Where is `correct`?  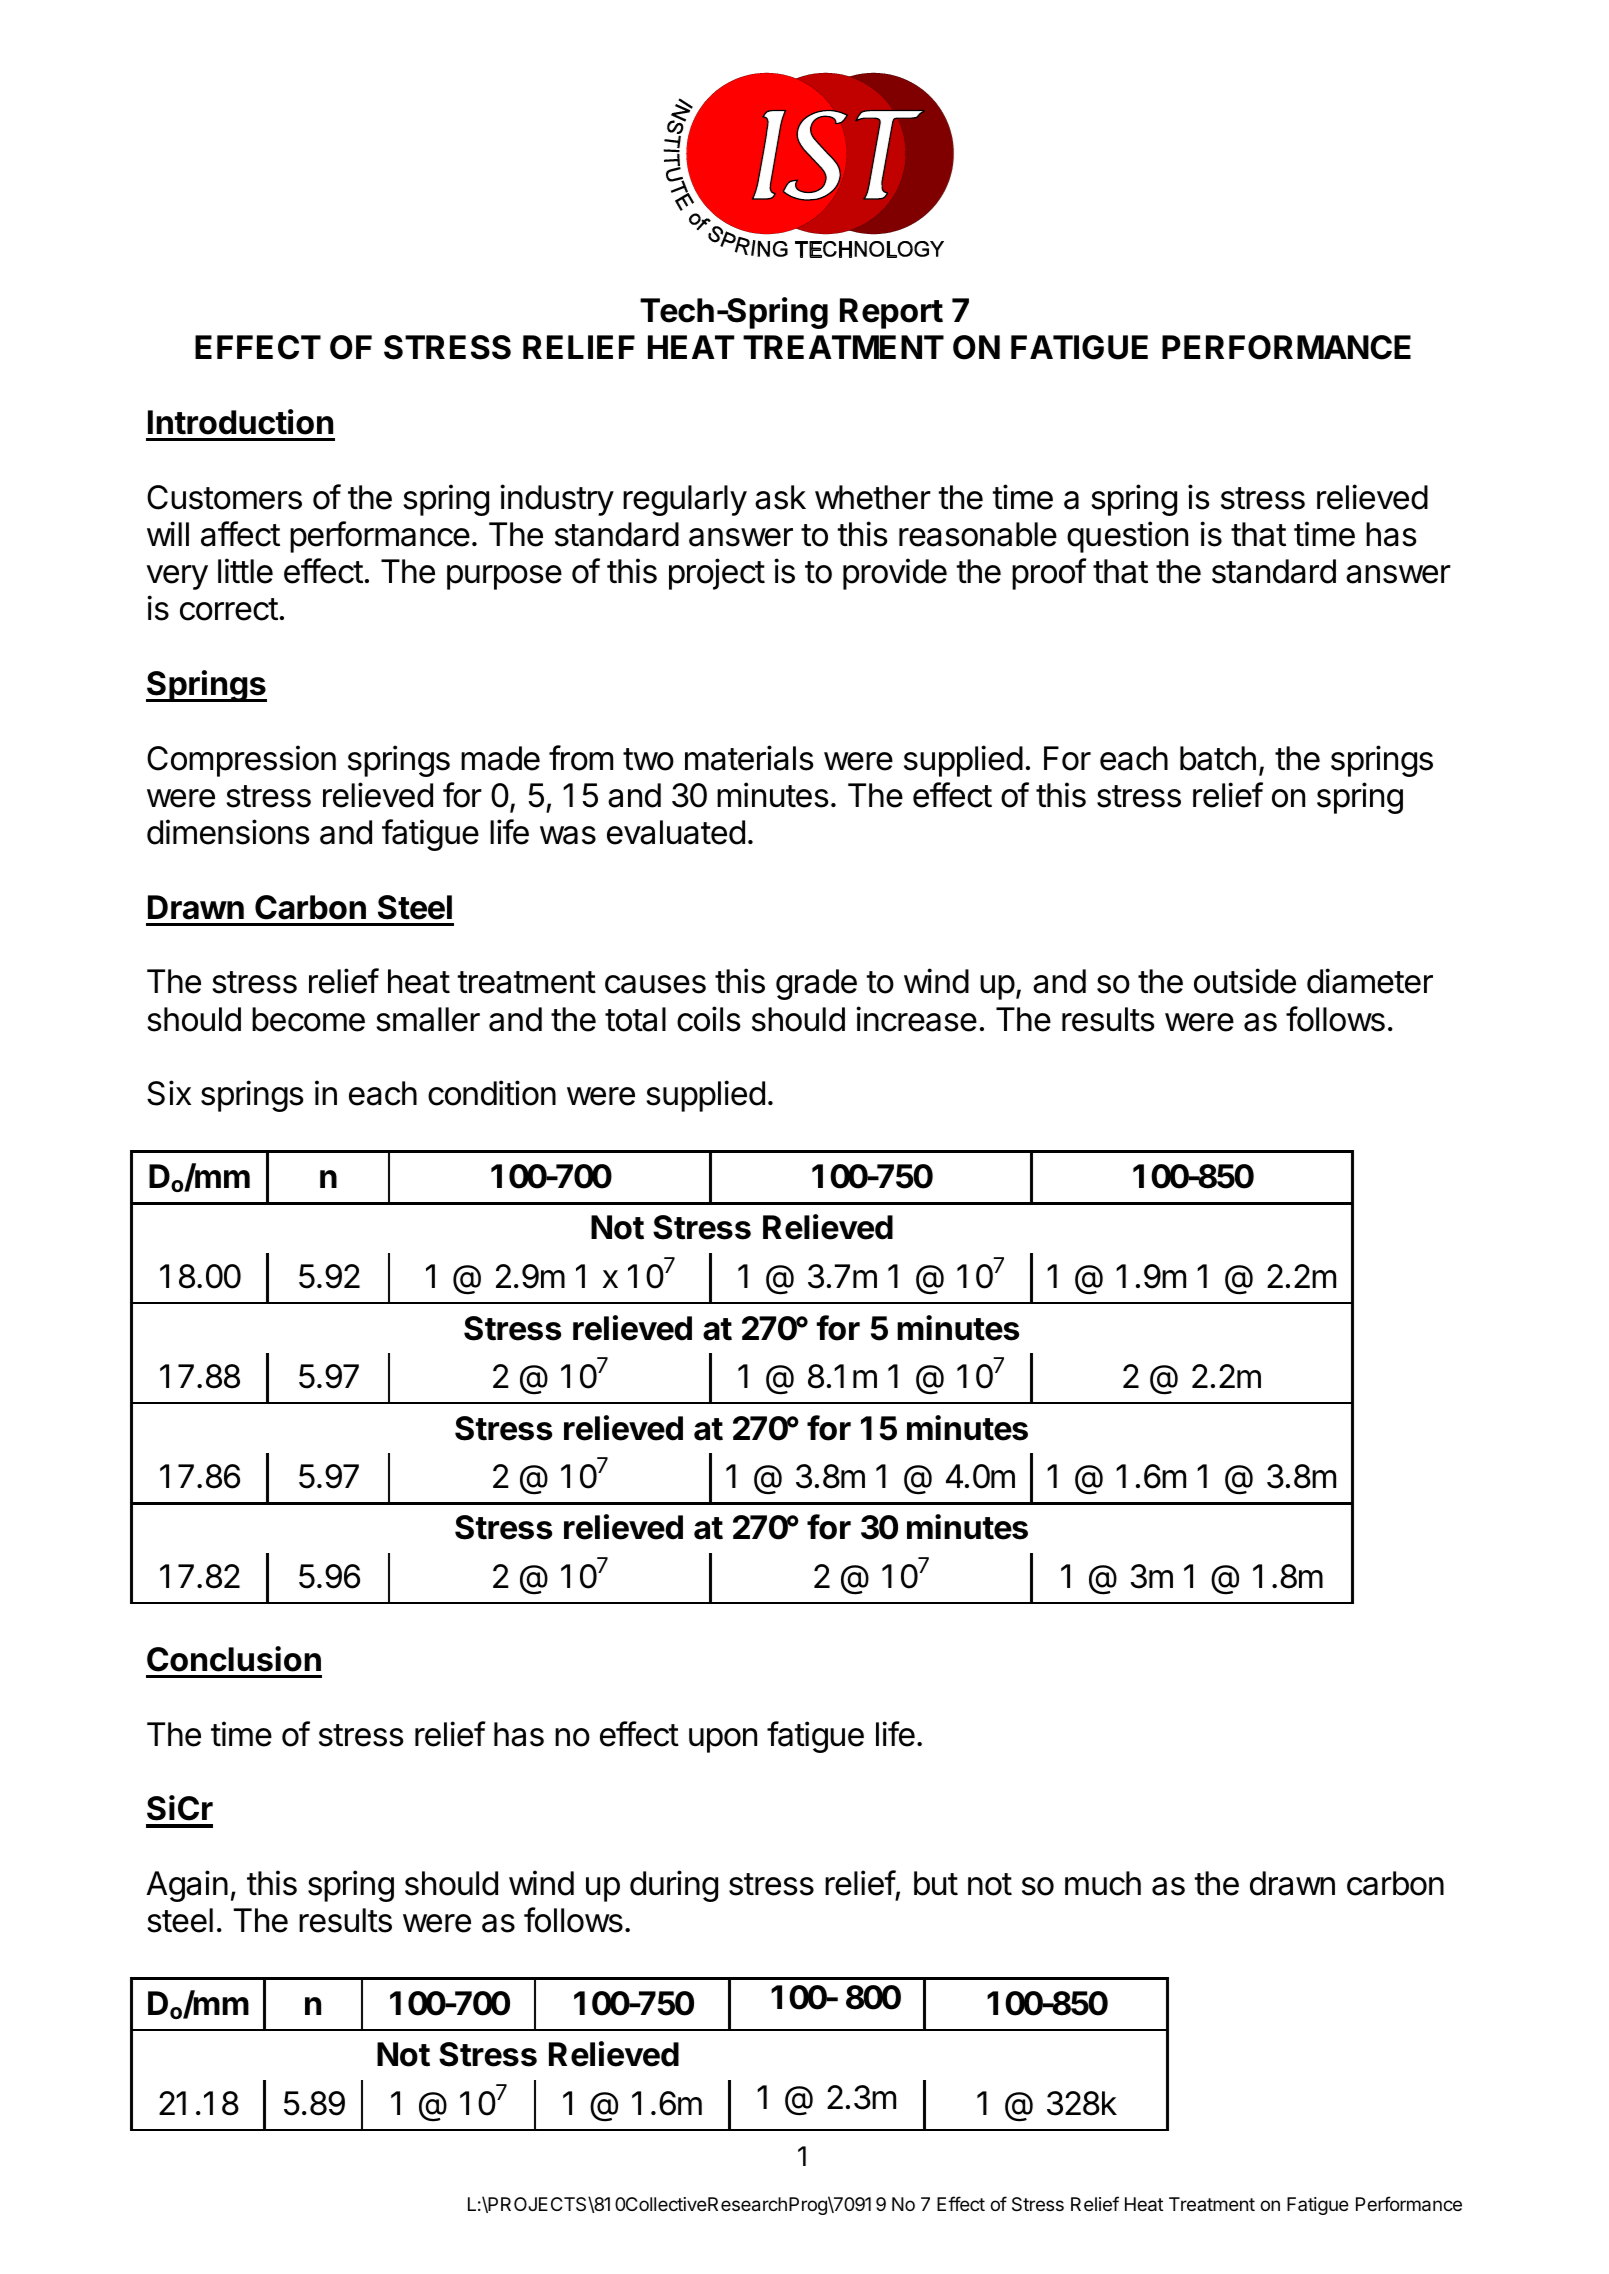 correct is located at coordinates (229, 609).
